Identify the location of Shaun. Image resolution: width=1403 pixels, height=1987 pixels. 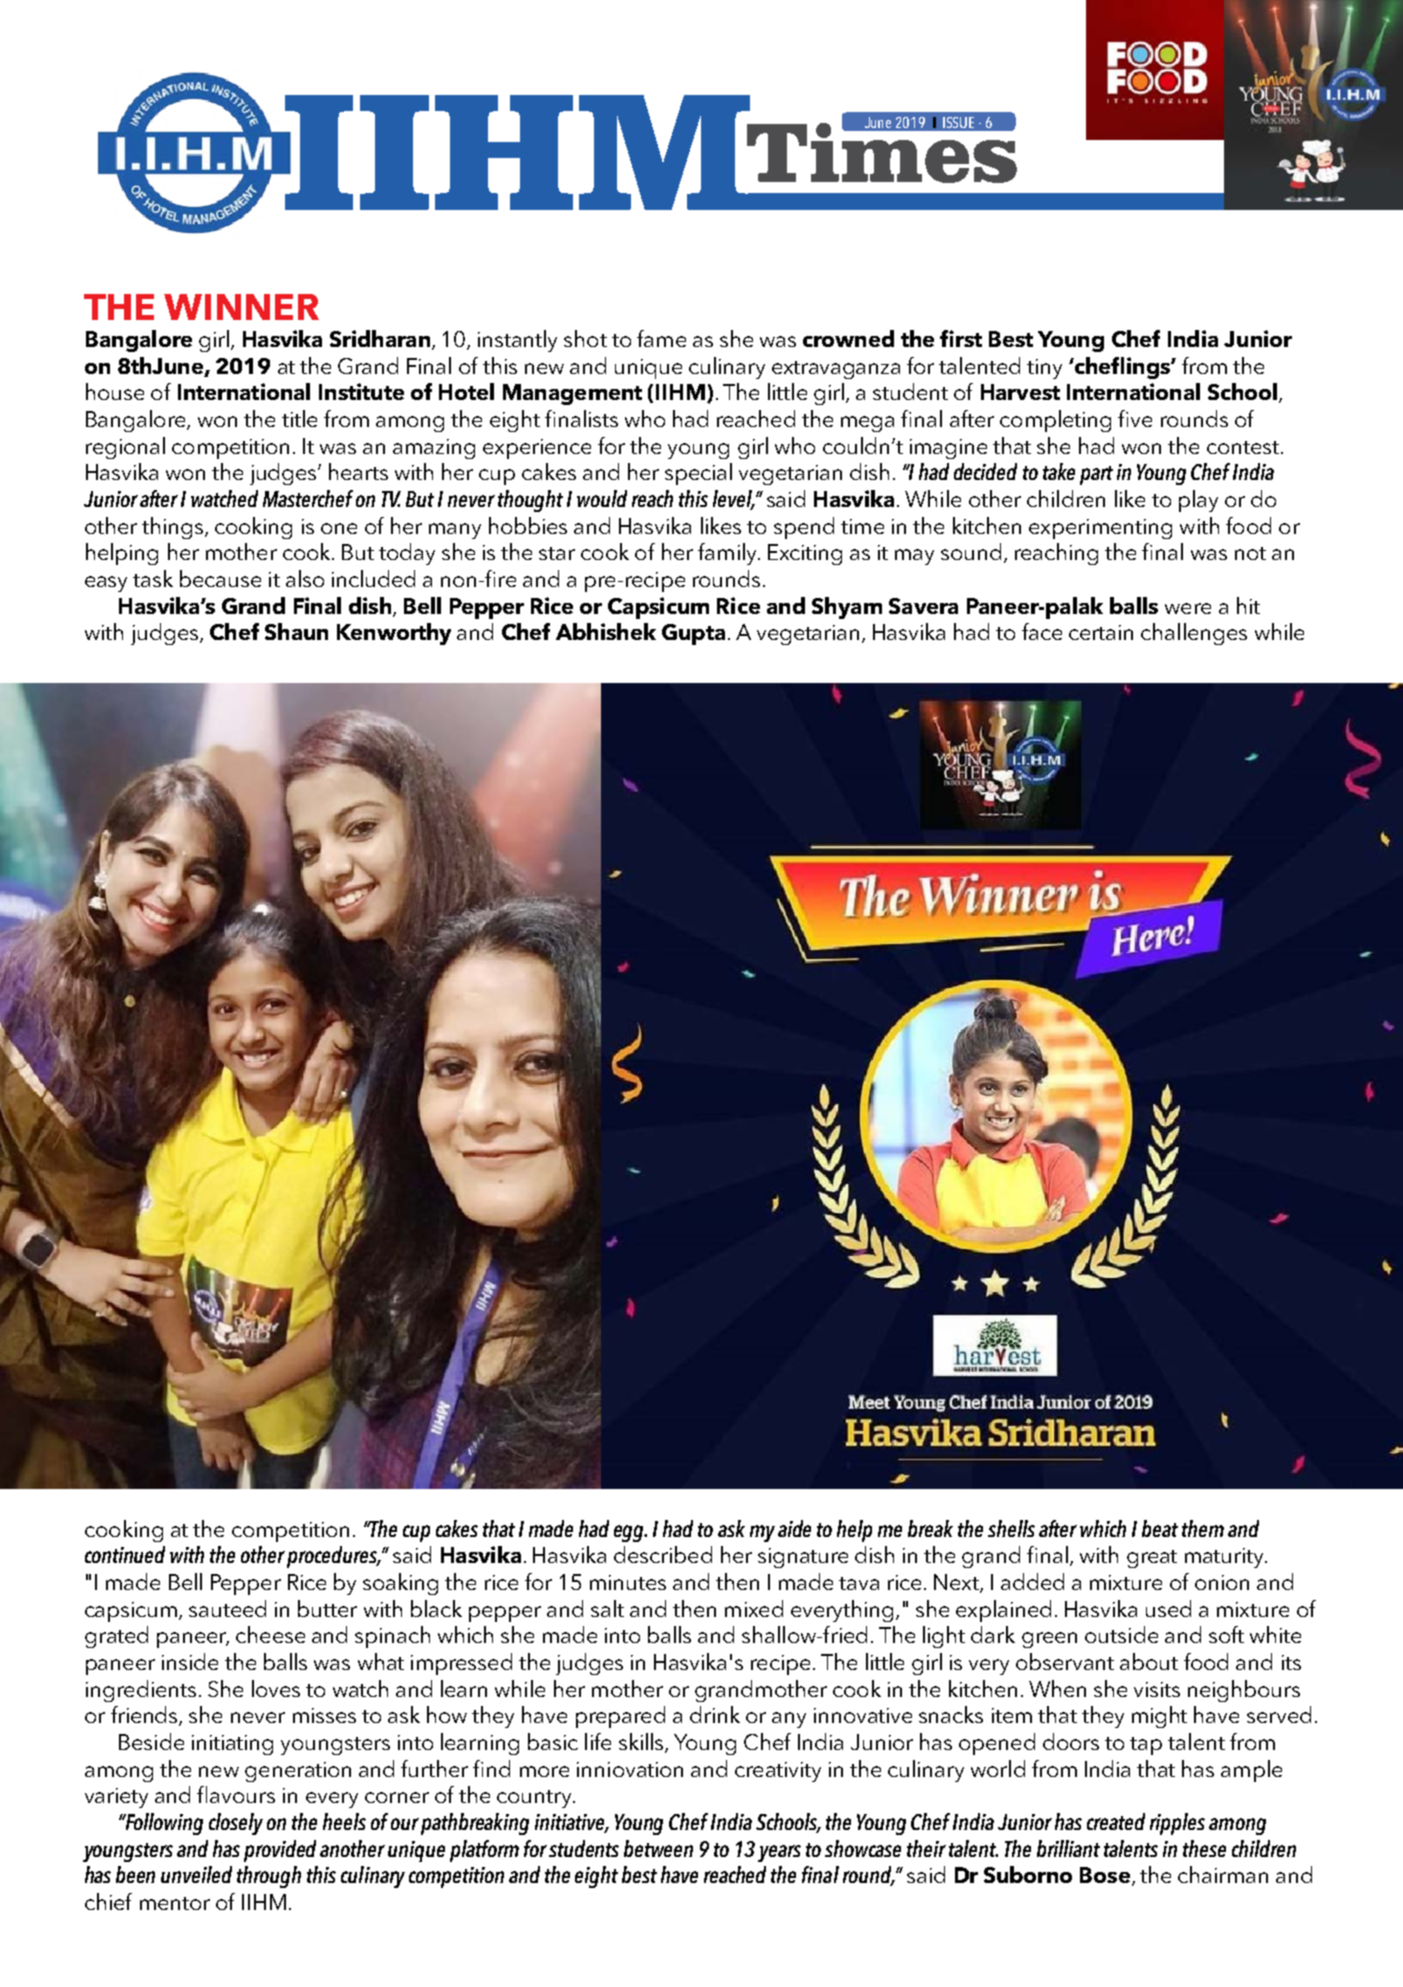
(296, 631).
